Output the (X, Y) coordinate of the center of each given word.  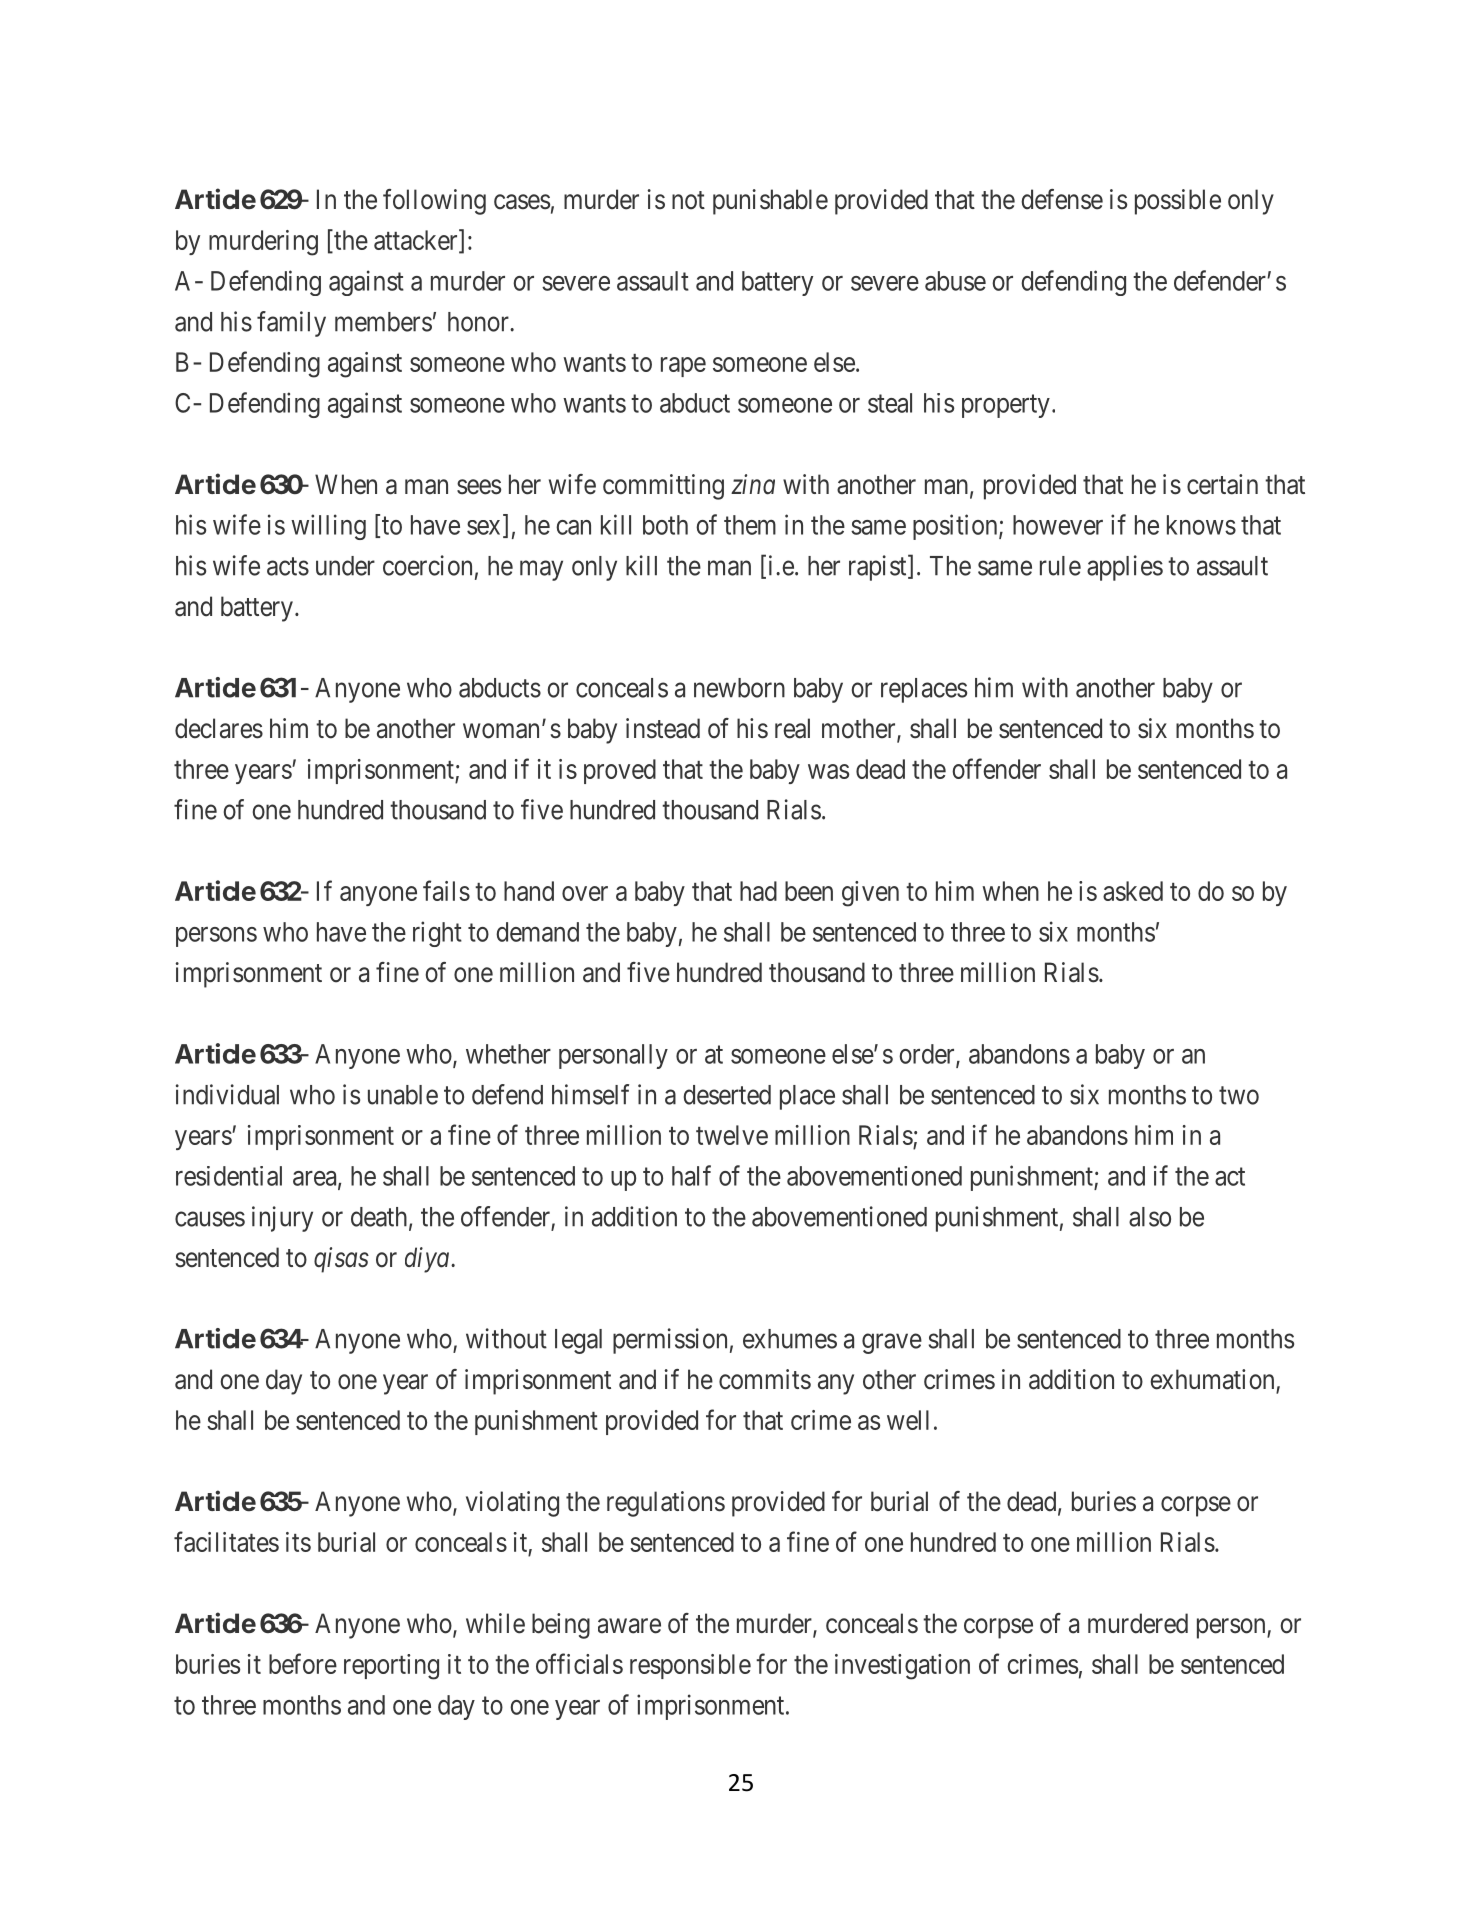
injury (282, 1219)
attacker (417, 240)
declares (219, 728)
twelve (732, 1135)
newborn (739, 688)
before (303, 1663)
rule (1060, 566)
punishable (770, 202)
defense (1062, 199)
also (1150, 1217)
